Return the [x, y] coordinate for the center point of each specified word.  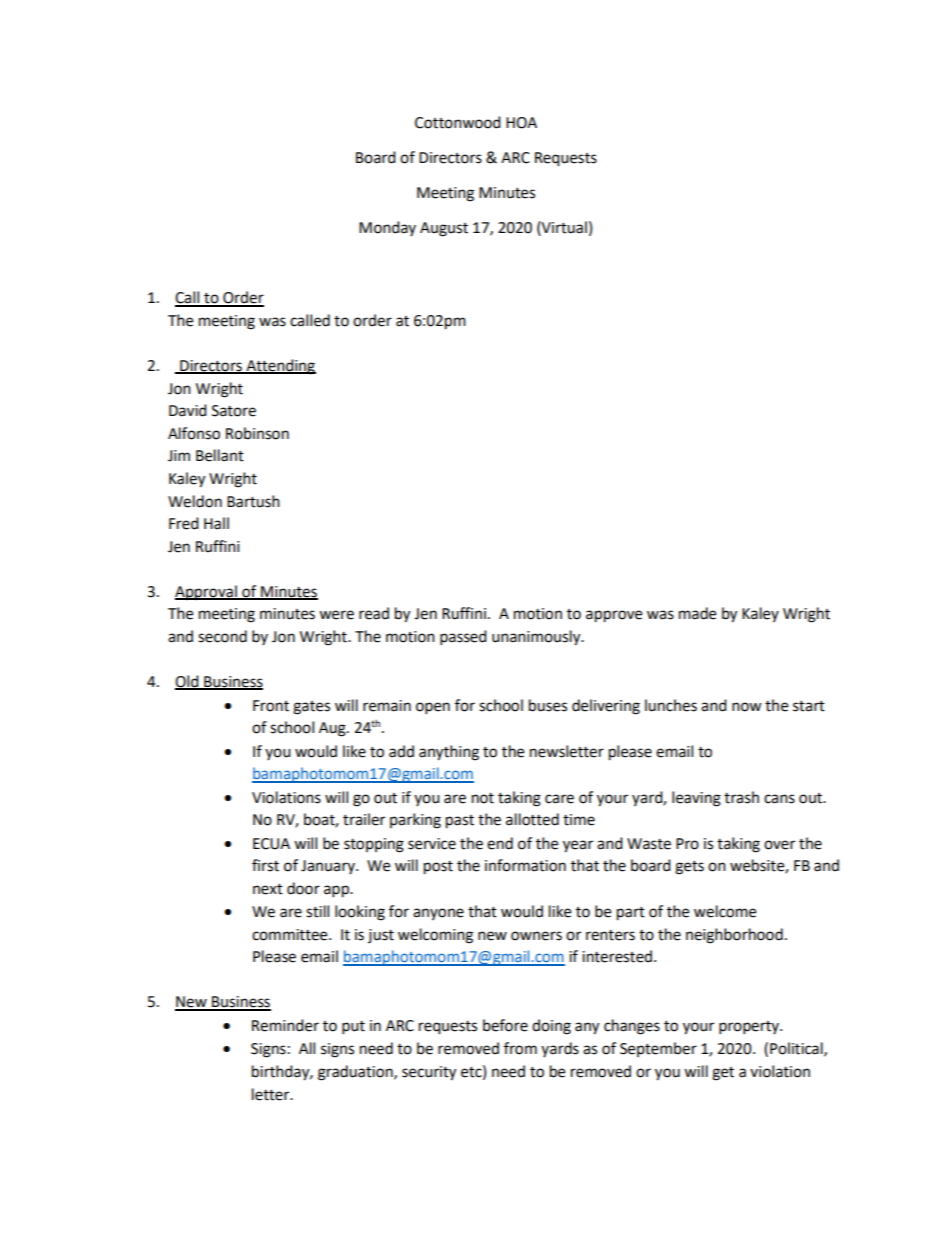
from [520, 1048]
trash [741, 797]
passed [463, 638]
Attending [280, 367]
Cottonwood [458, 122]
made [697, 613]
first [265, 865]
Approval [207, 593]
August [444, 229]
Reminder [285, 1025]
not [483, 798]
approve [614, 616]
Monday [387, 228]
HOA [521, 123]
